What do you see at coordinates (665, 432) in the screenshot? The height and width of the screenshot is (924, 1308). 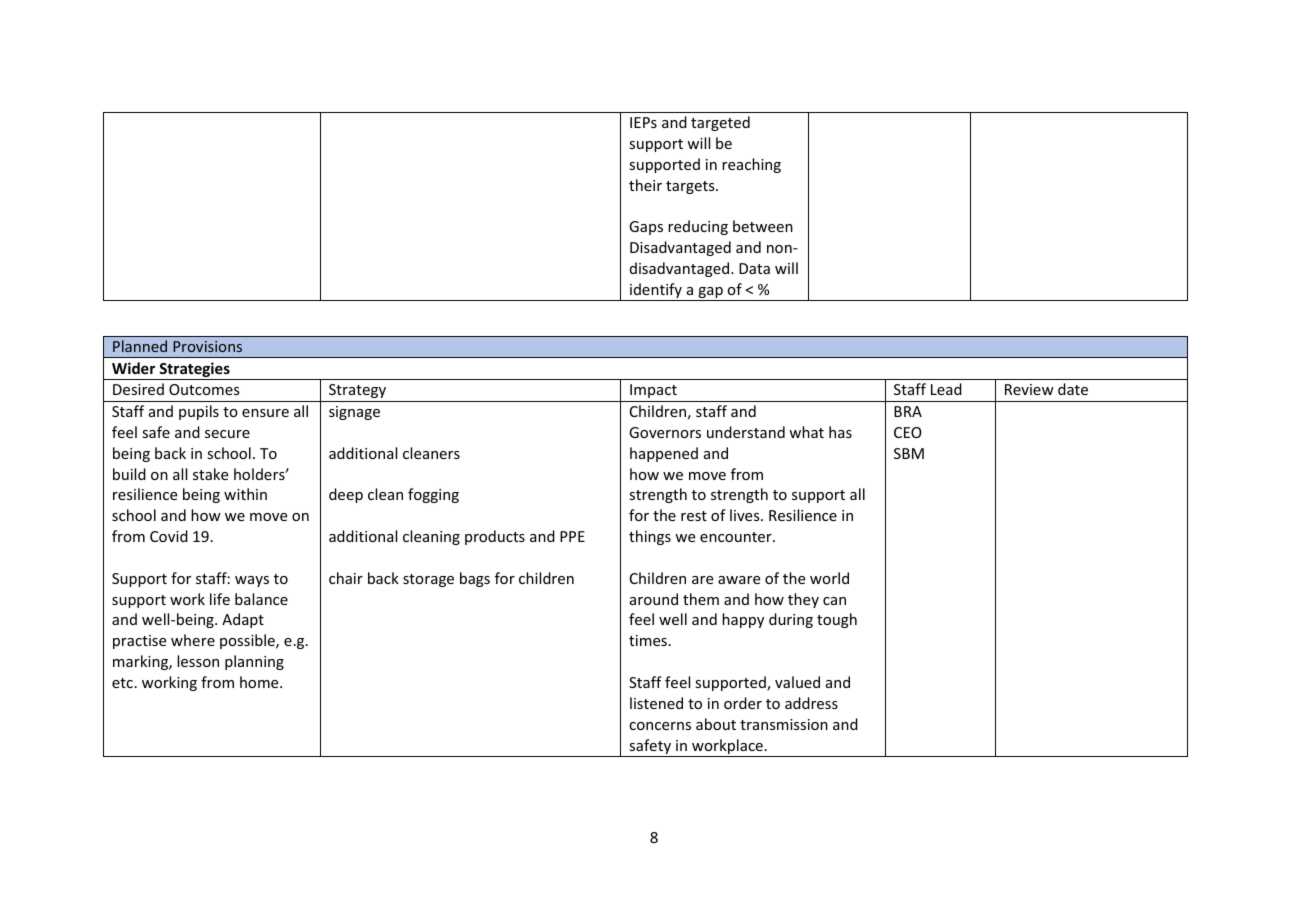 I see `Governors` at bounding box center [665, 432].
